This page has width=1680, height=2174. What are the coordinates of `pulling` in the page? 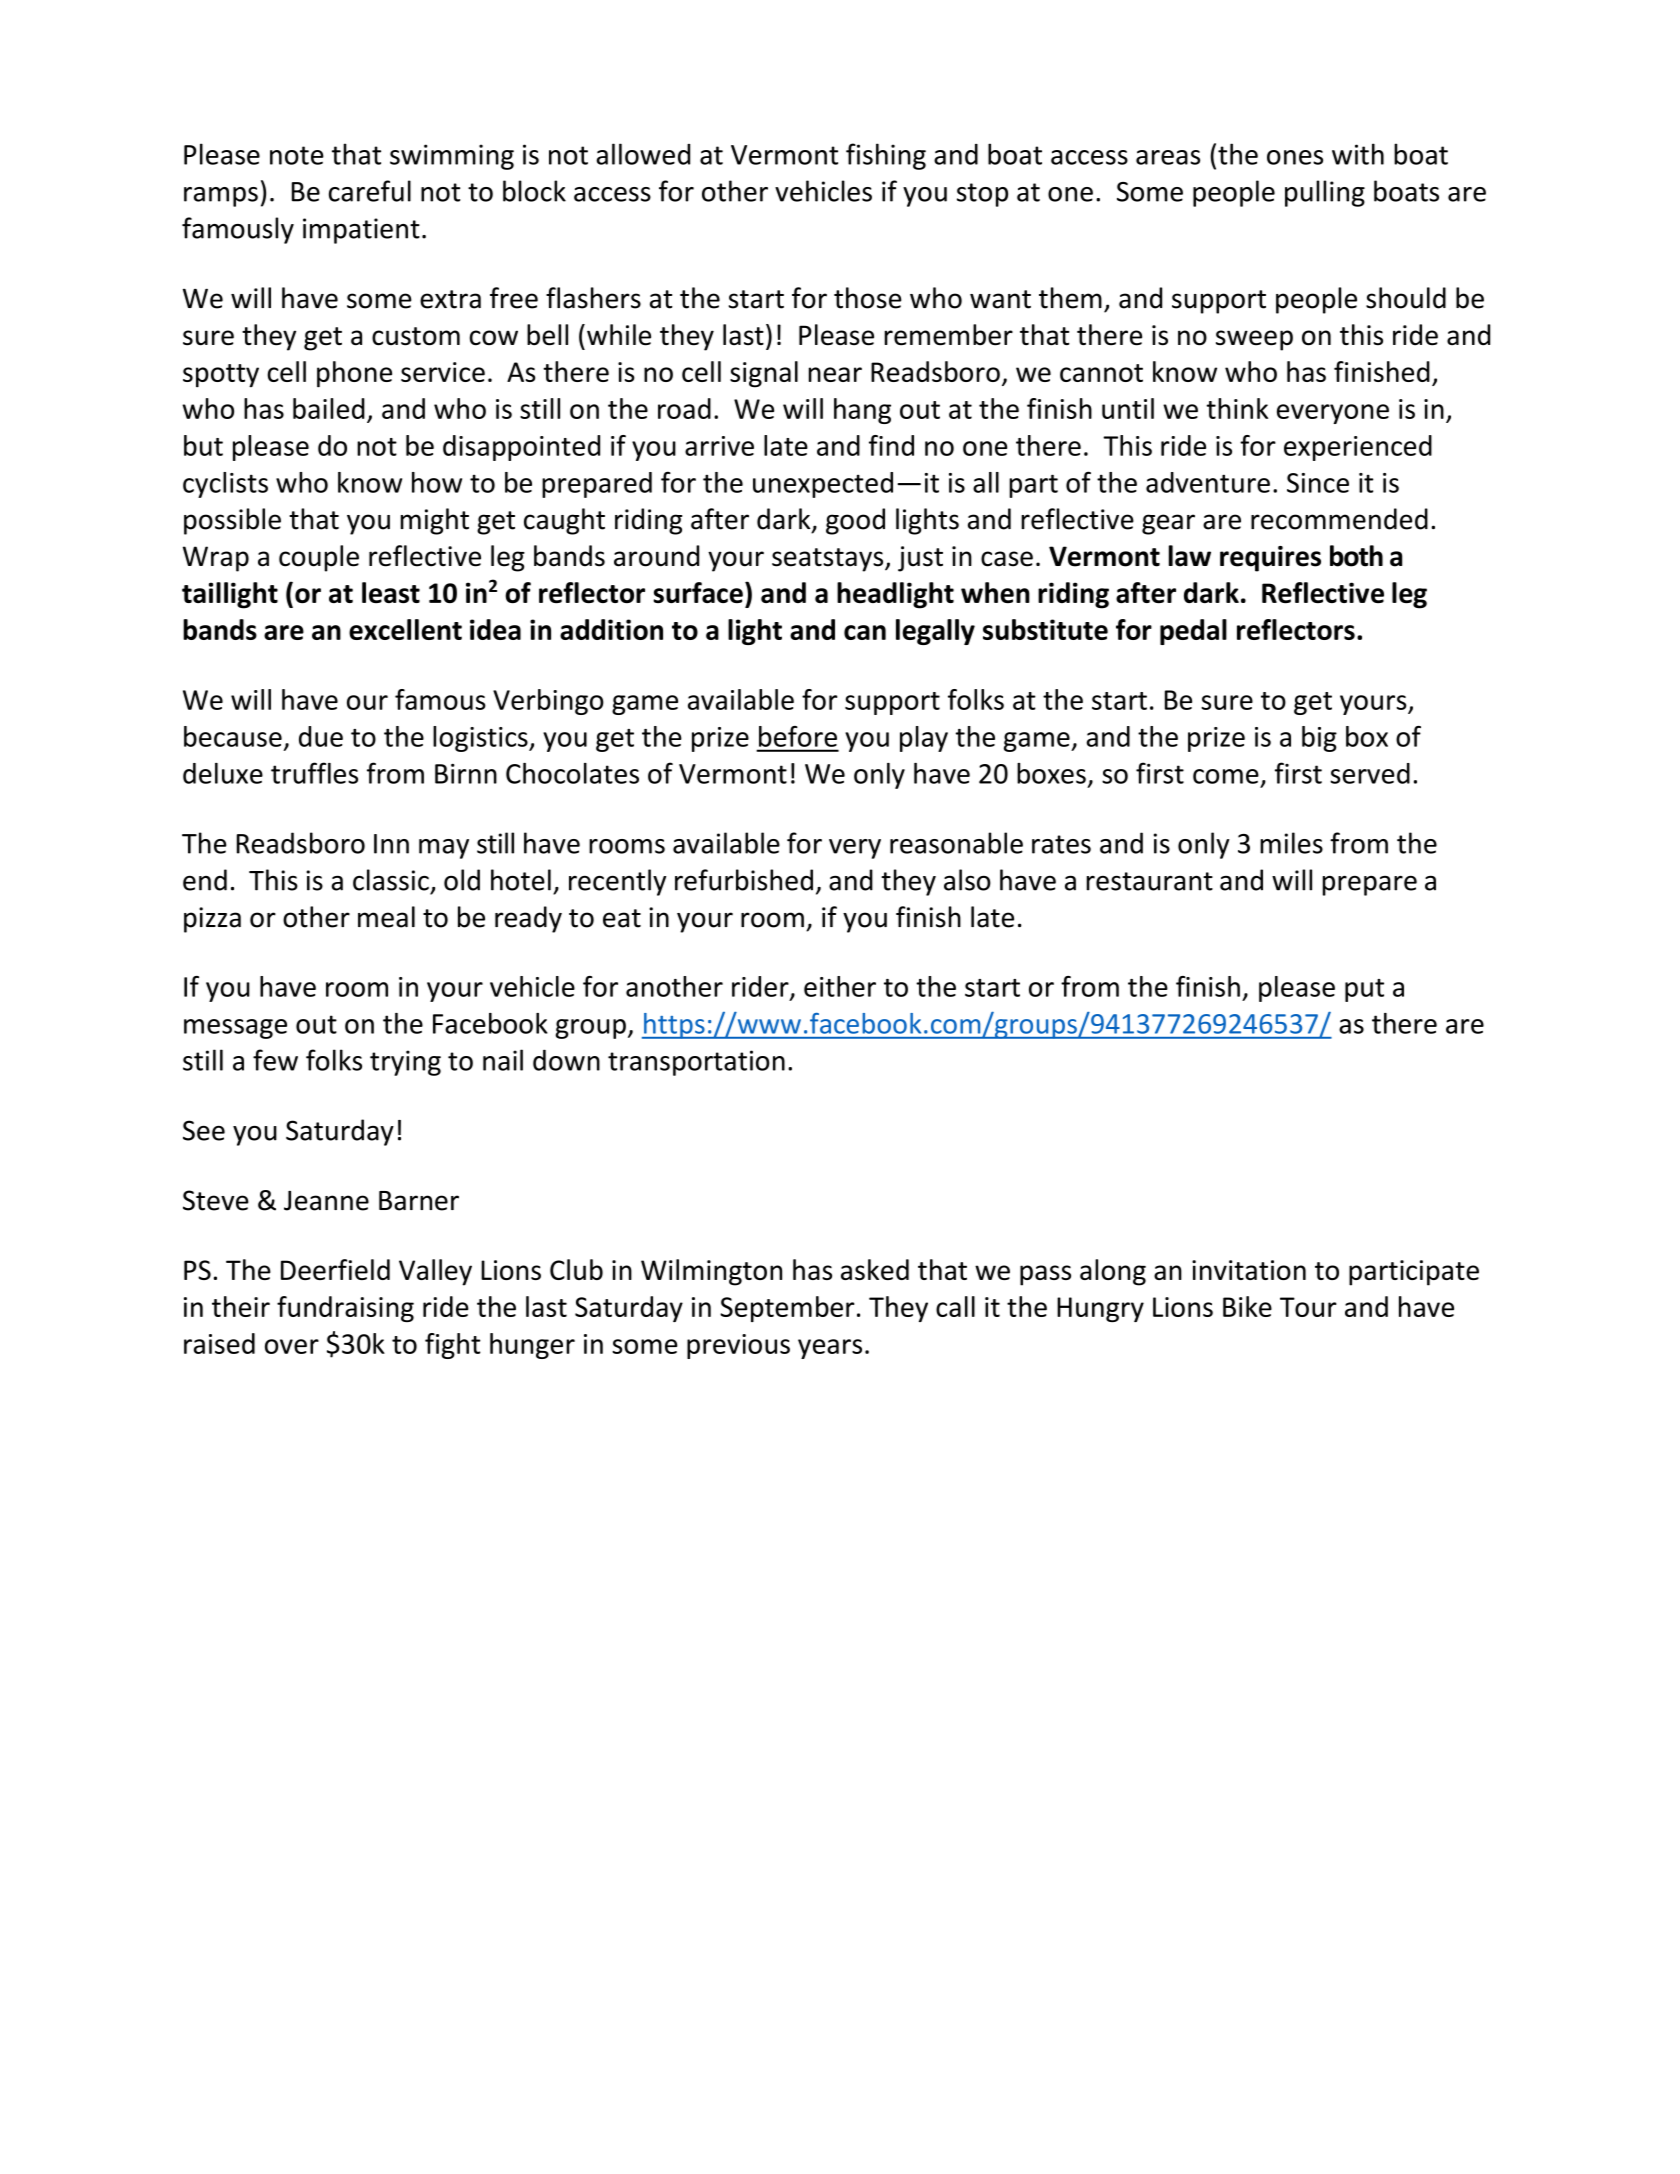 It's located at (1325, 193).
